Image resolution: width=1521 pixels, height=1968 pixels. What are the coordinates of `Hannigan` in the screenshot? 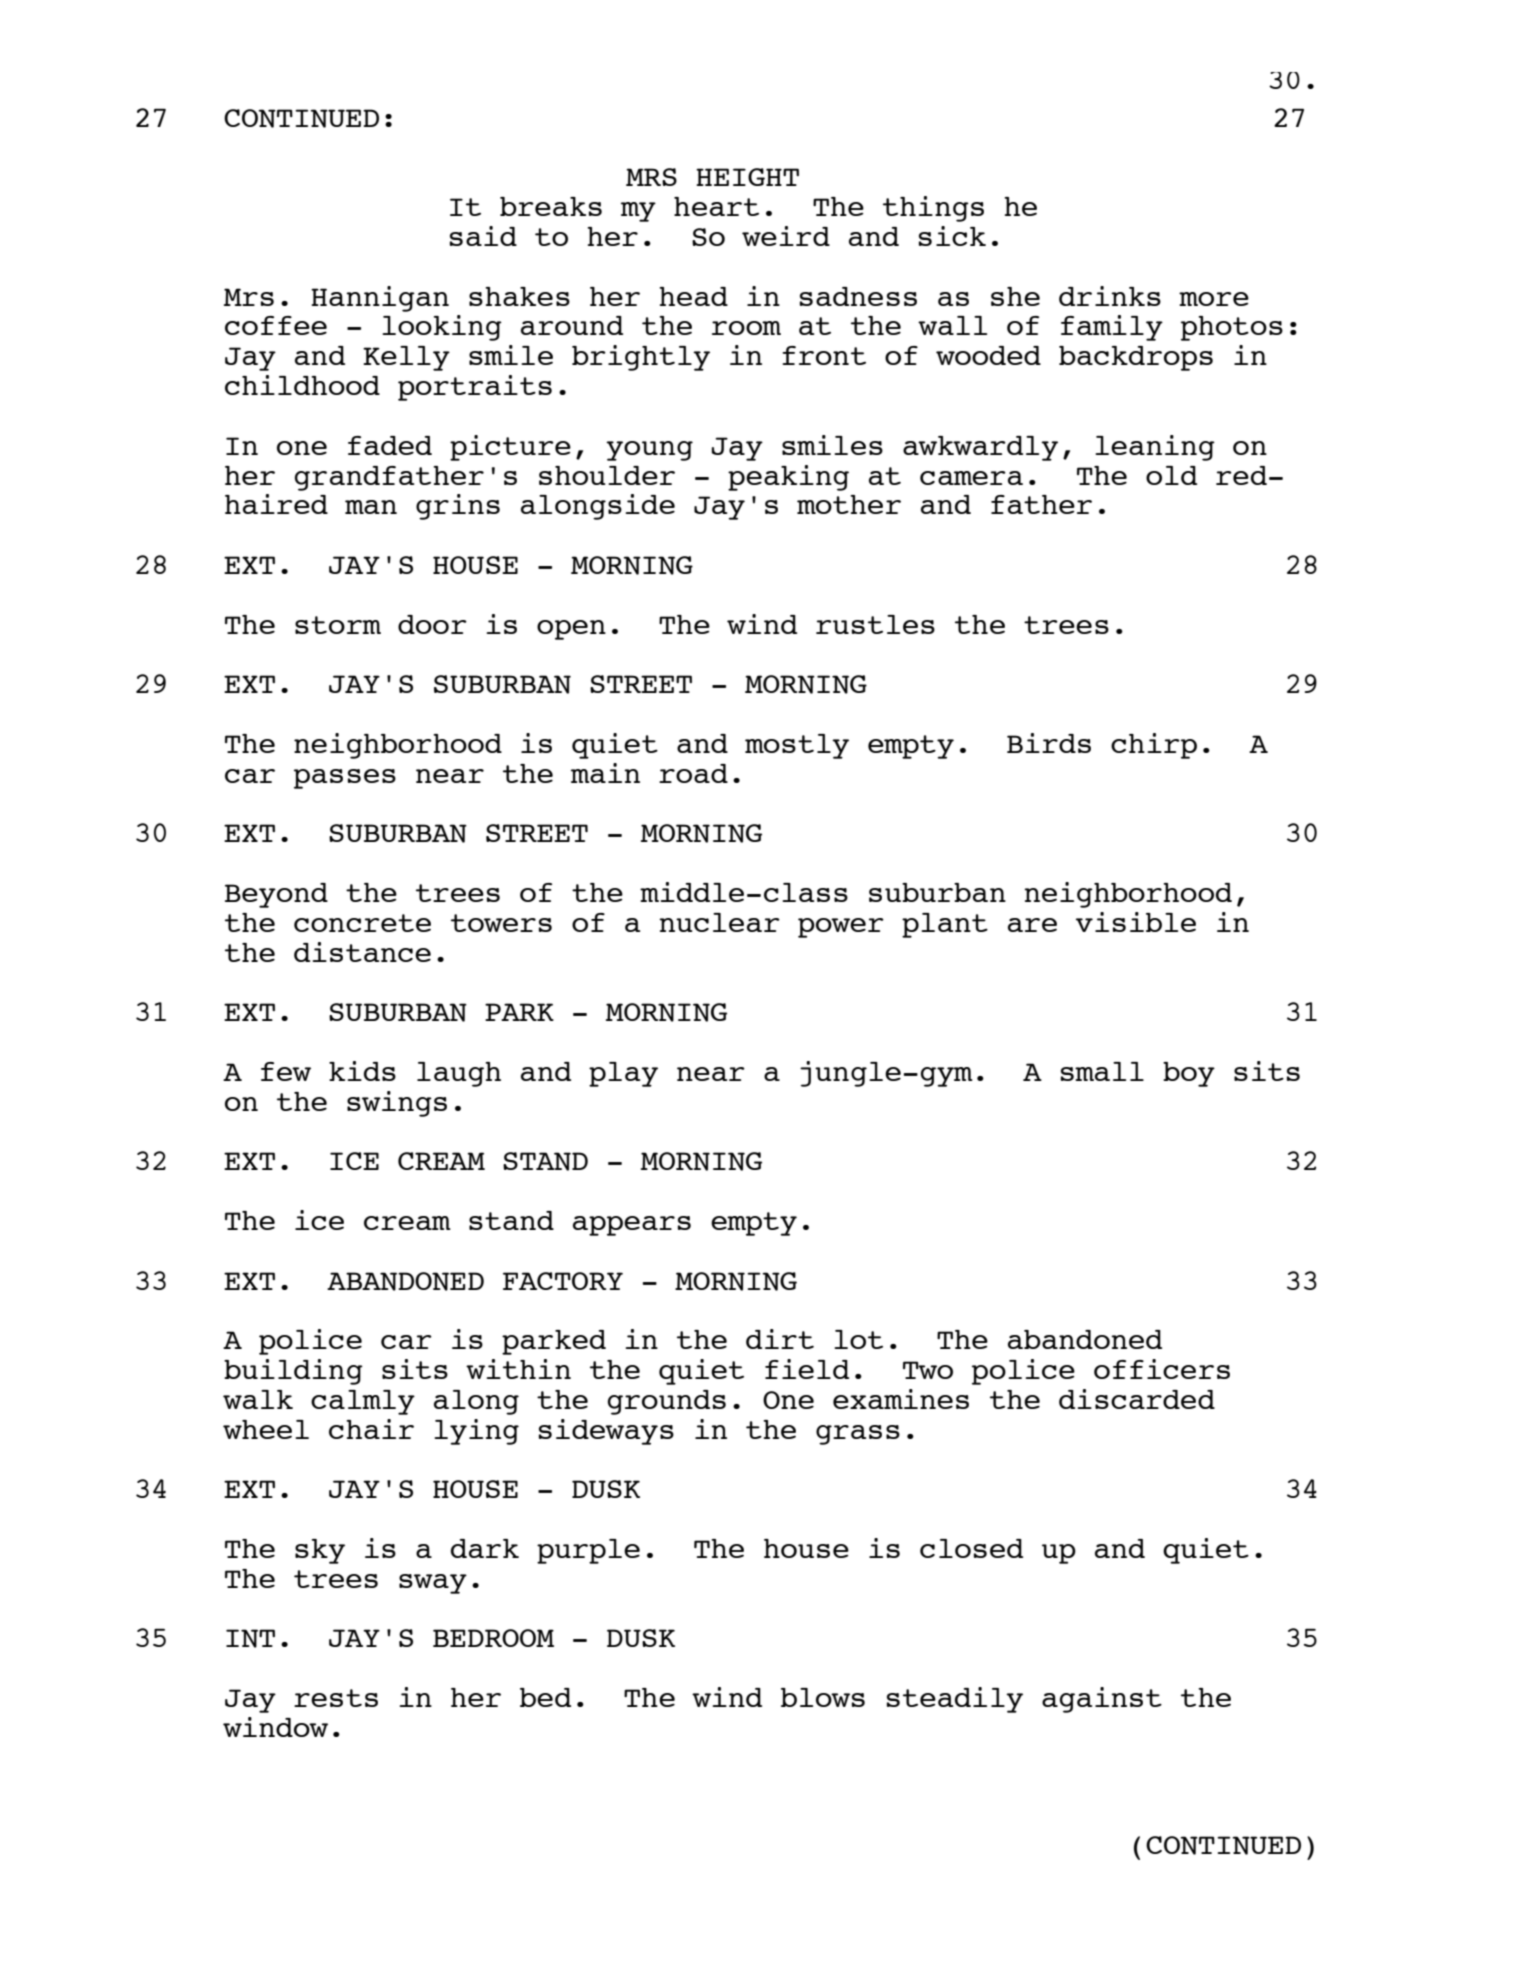 It's located at (380, 299).
